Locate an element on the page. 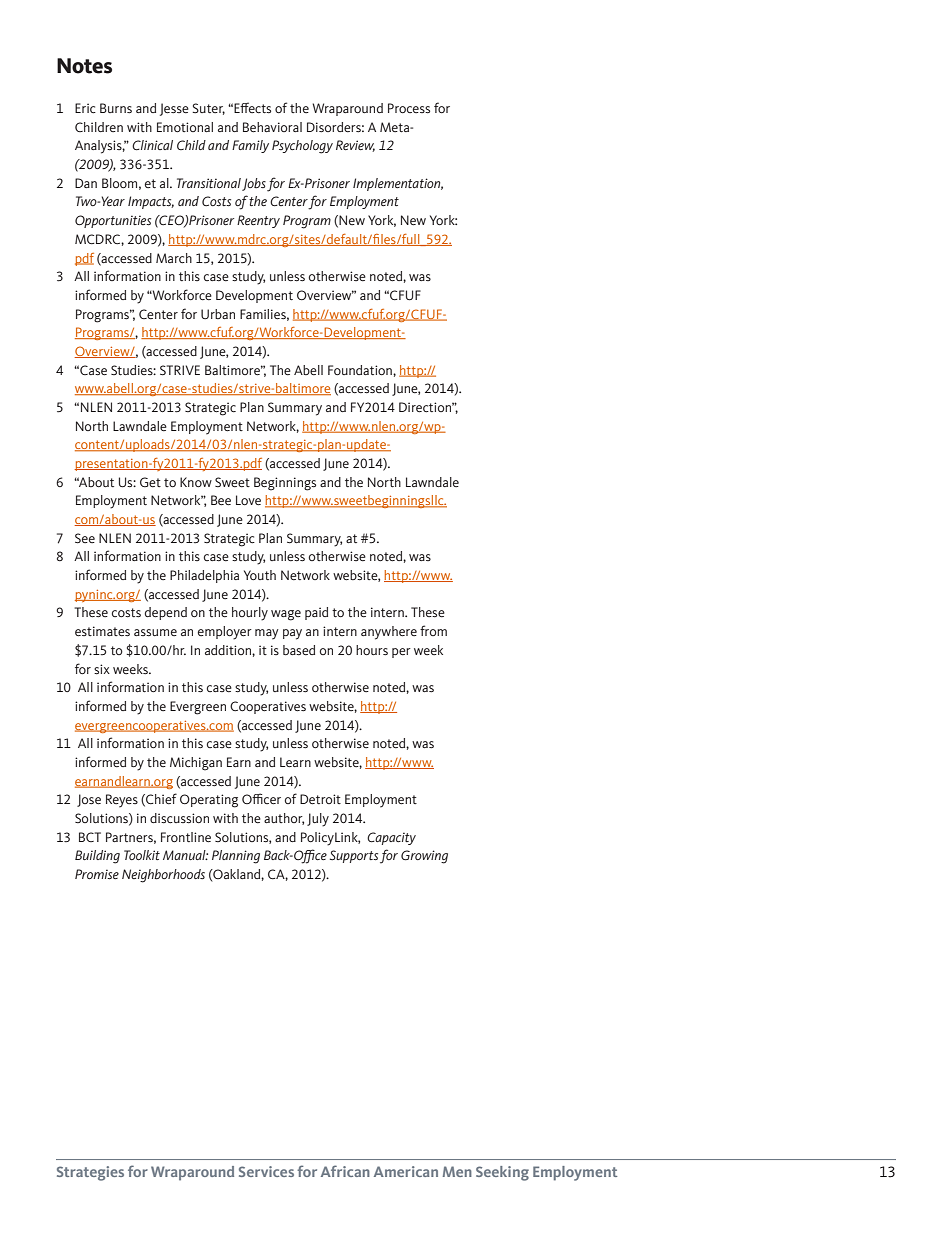 This image has width=952, height=1233. Toolkit is located at coordinates (142, 855).
